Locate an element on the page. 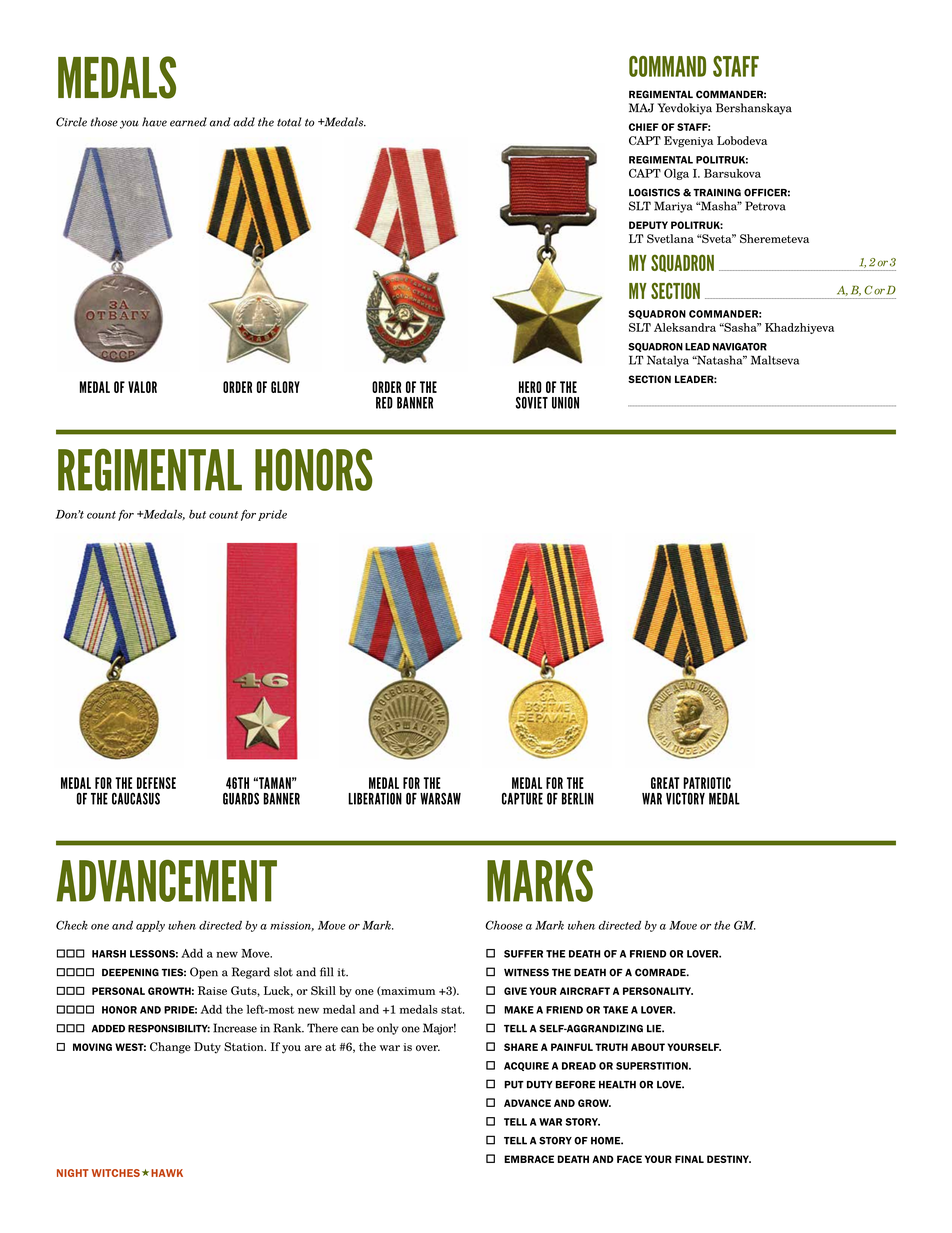 The height and width of the image is (1233, 952). total is located at coordinates (289, 122).
